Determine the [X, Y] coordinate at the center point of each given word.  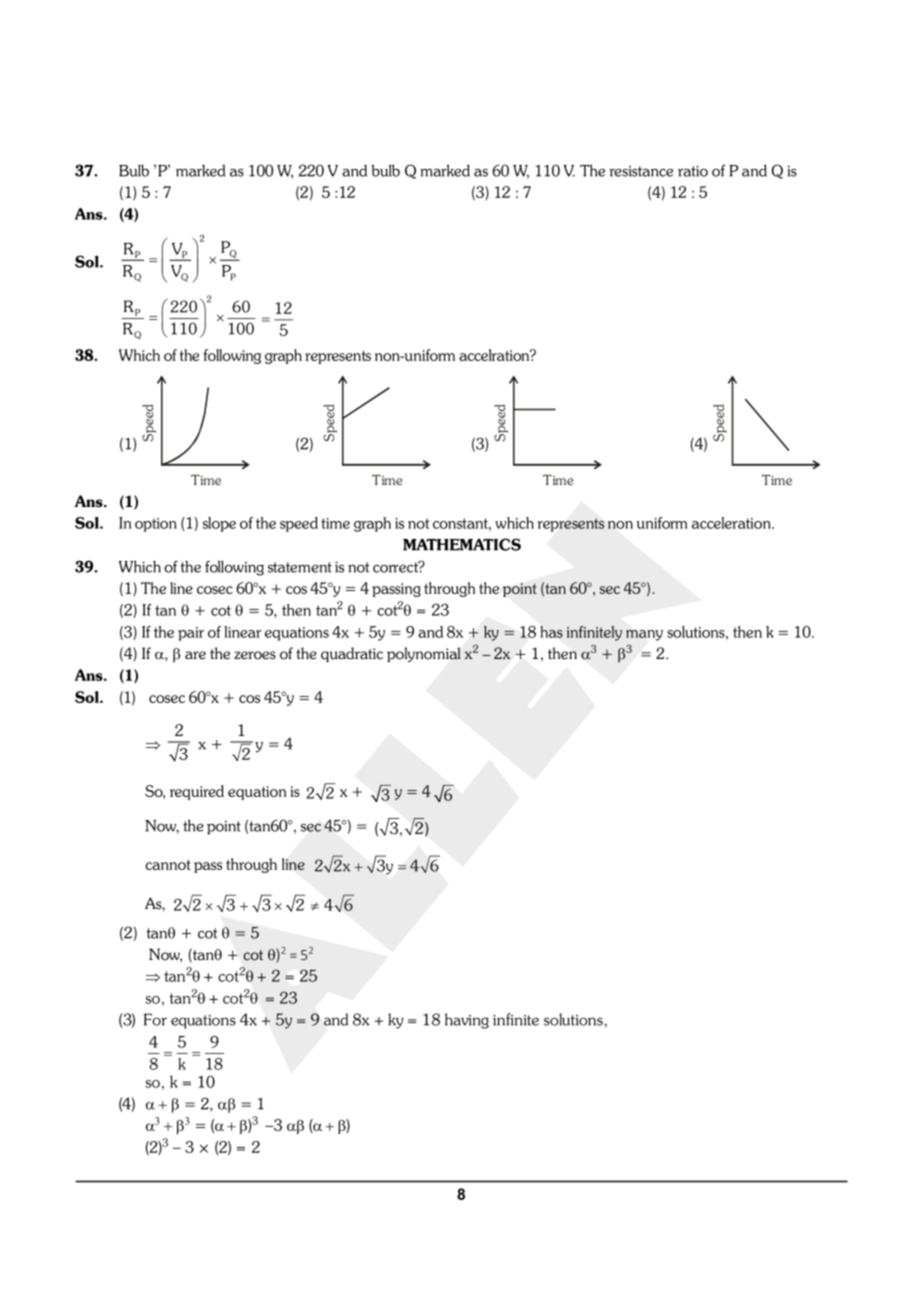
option [156, 525]
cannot [168, 864]
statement [300, 567]
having [467, 1021]
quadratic [352, 654]
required [197, 792]
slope [219, 524]
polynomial [424, 654]
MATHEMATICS [462, 544]
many [644, 635]
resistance [641, 171]
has [552, 632]
